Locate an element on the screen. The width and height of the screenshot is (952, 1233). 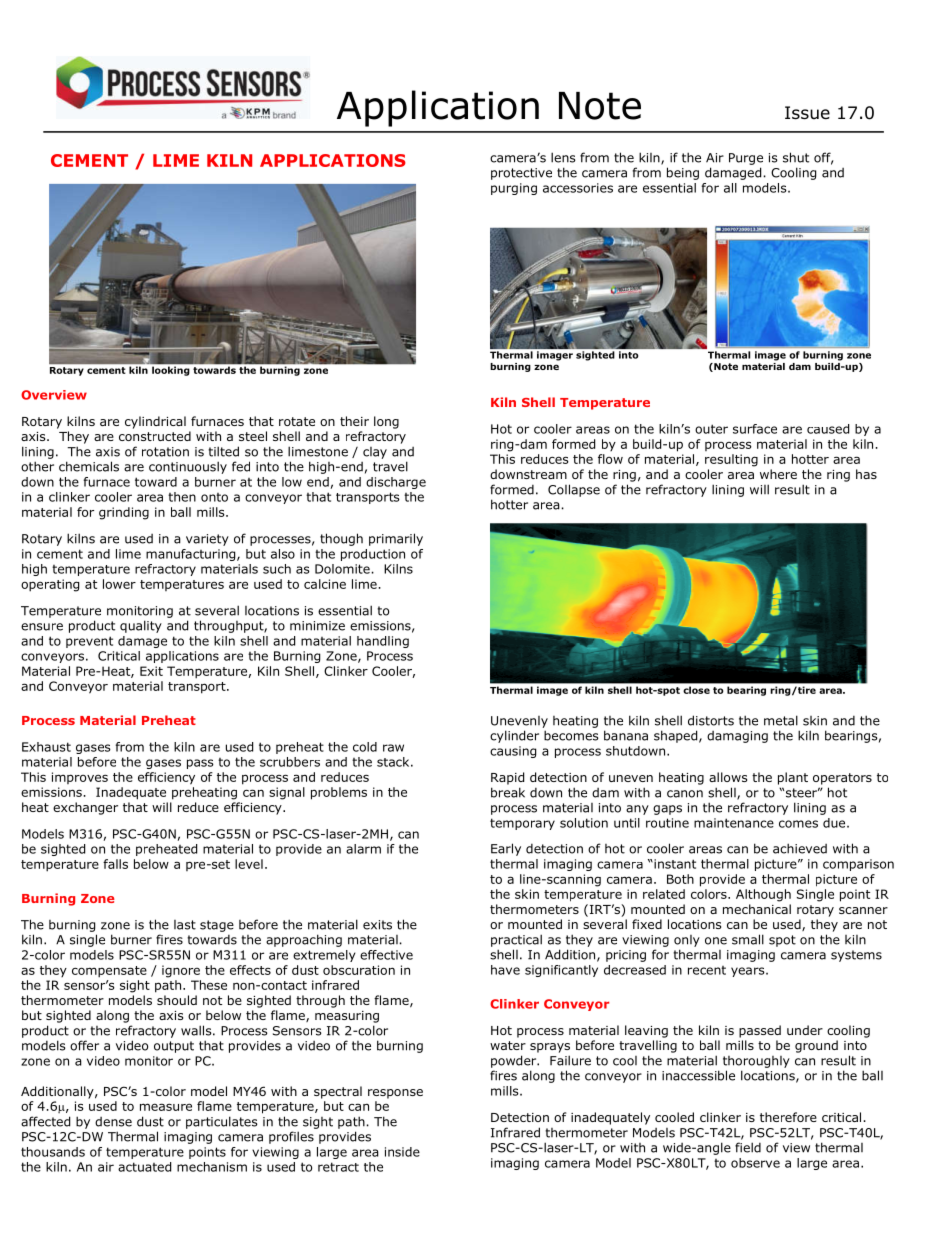
Purge is located at coordinates (746, 159).
